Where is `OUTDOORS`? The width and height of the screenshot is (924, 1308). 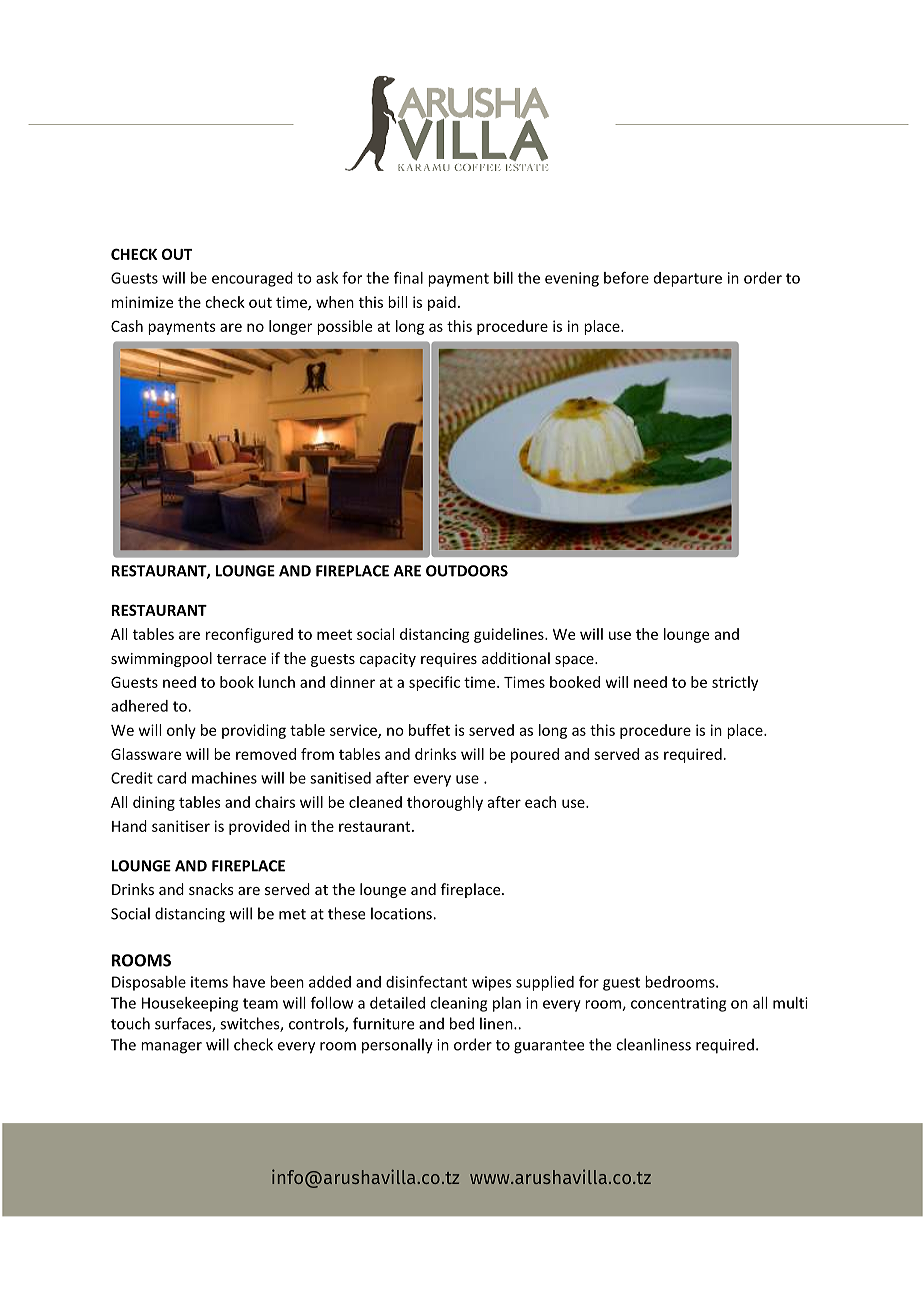 OUTDOORS is located at coordinates (467, 571).
